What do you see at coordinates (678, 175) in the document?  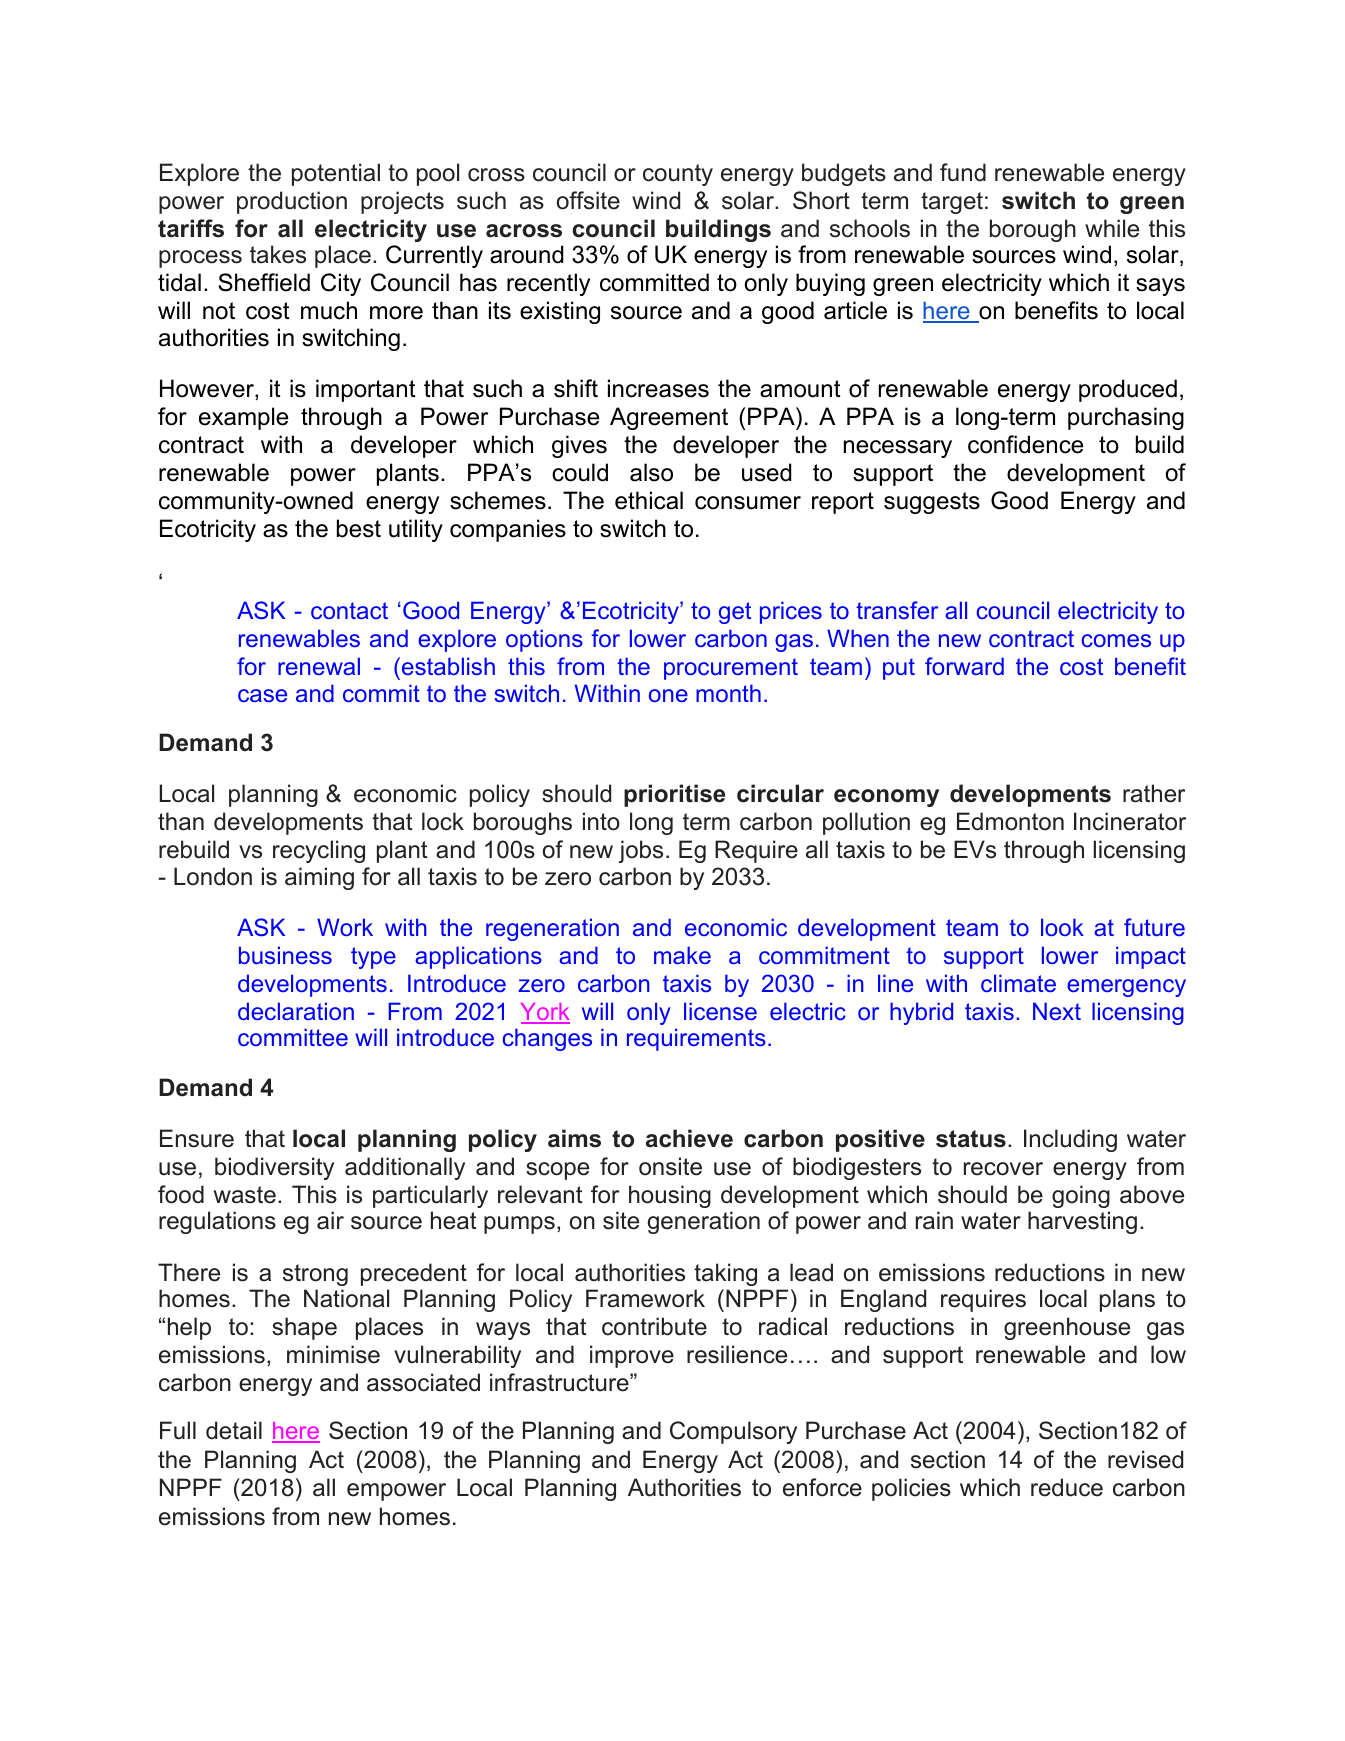 I see `county` at bounding box center [678, 175].
